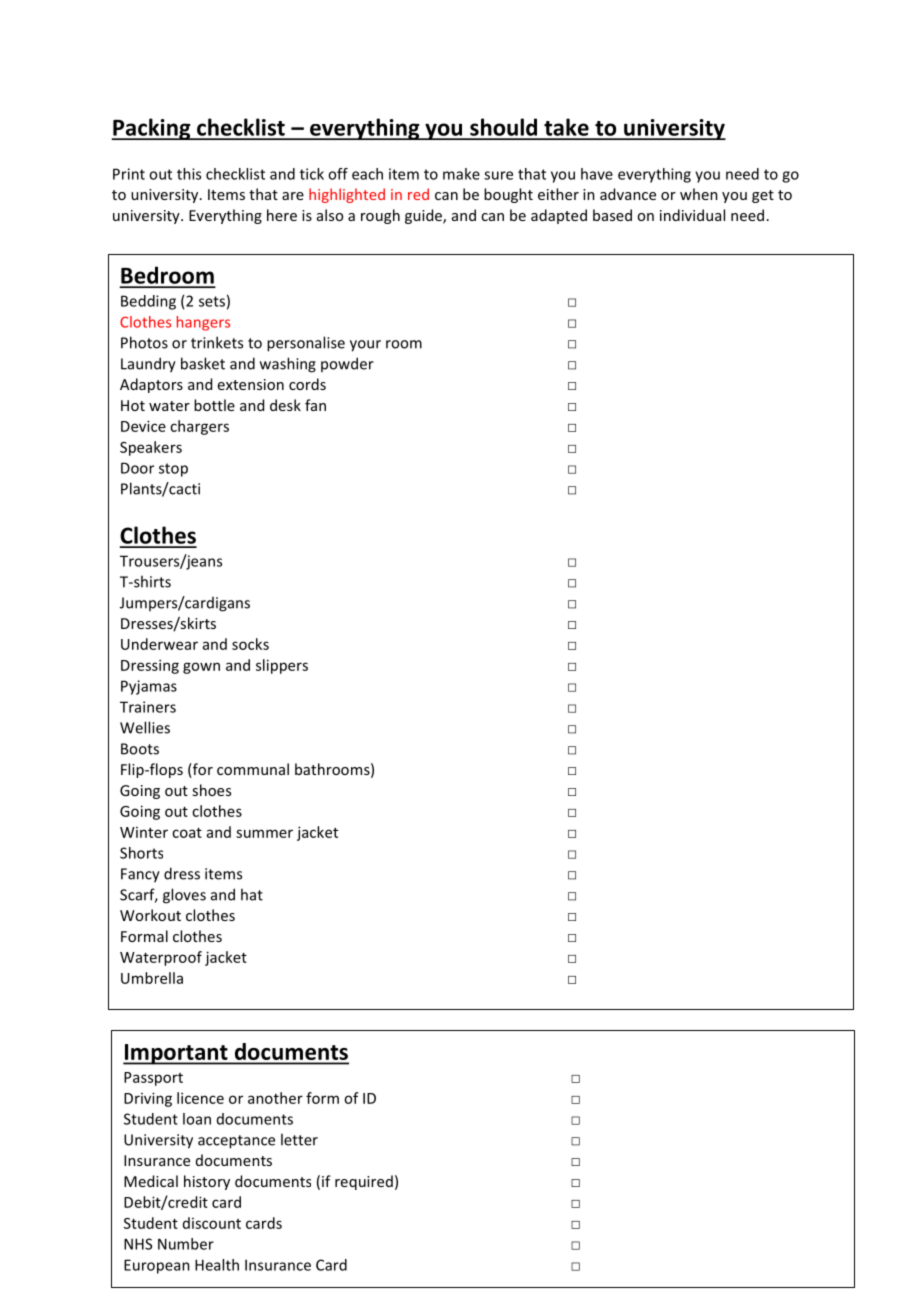 This screenshot has height=1308, width=924. Describe the element at coordinates (184, 896) in the screenshot. I see `gloves` at that location.
